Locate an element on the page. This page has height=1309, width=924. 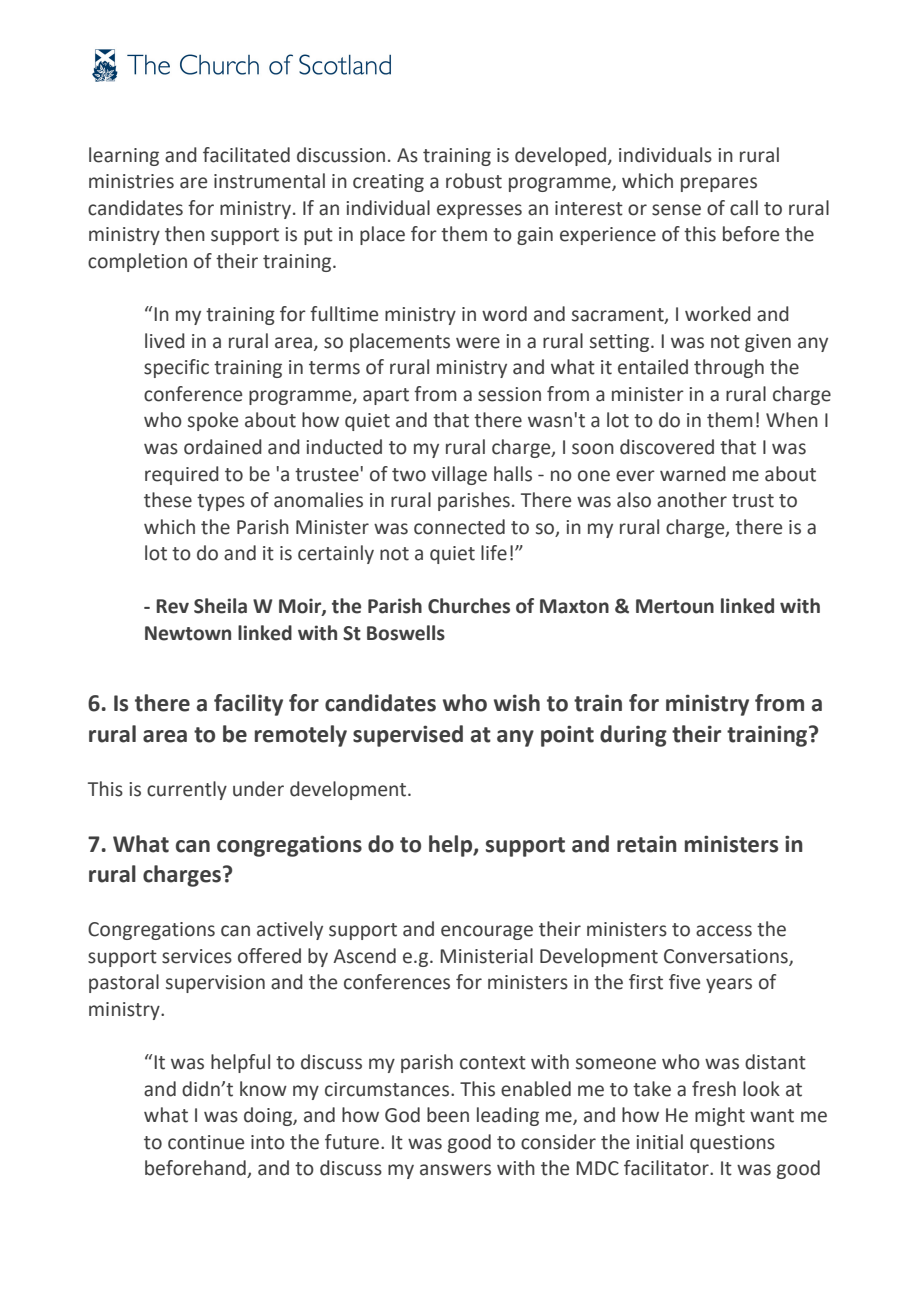
Newtown is located at coordinates (188, 633).
